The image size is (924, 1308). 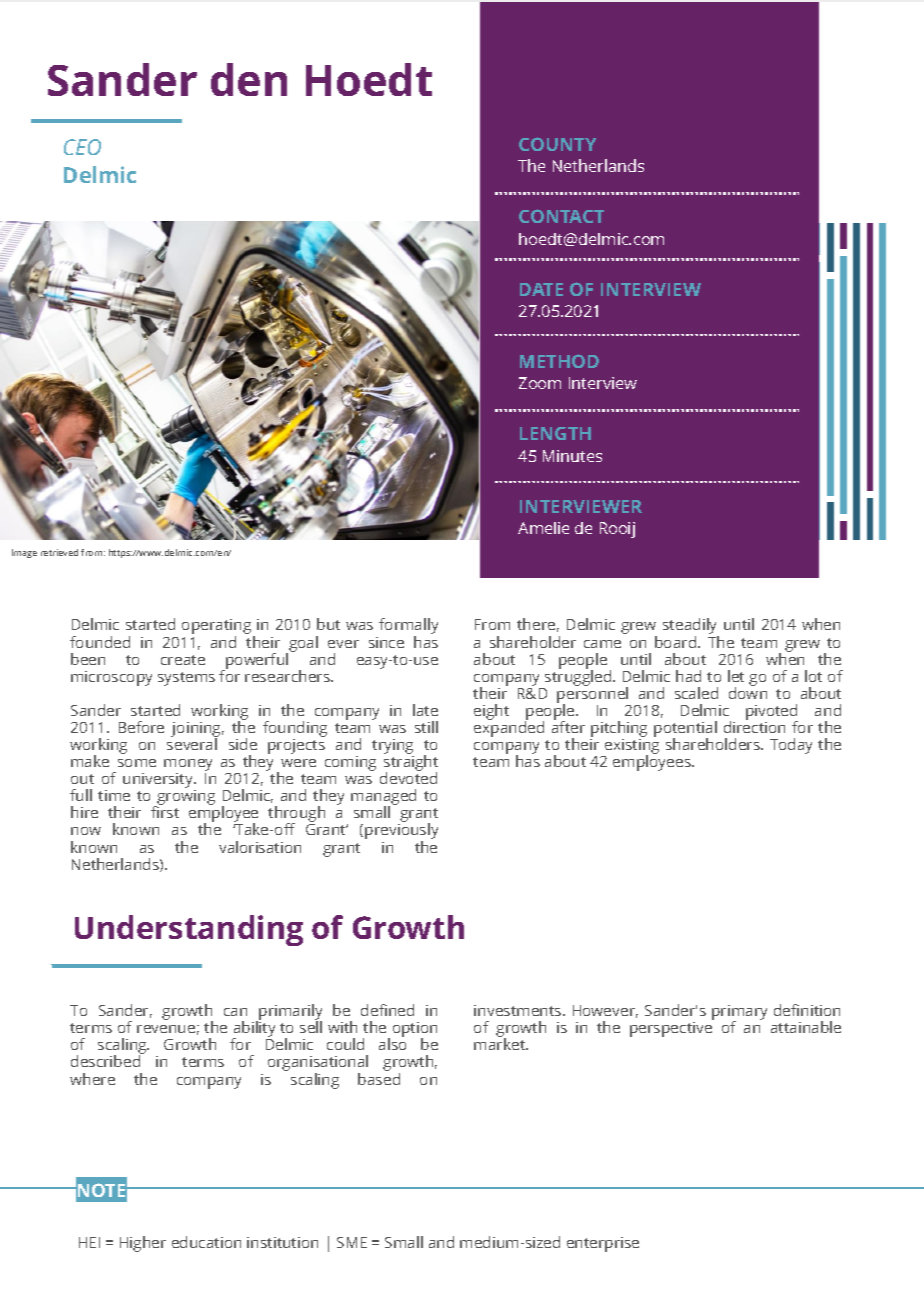 I want to click on formally, so click(x=408, y=627).
